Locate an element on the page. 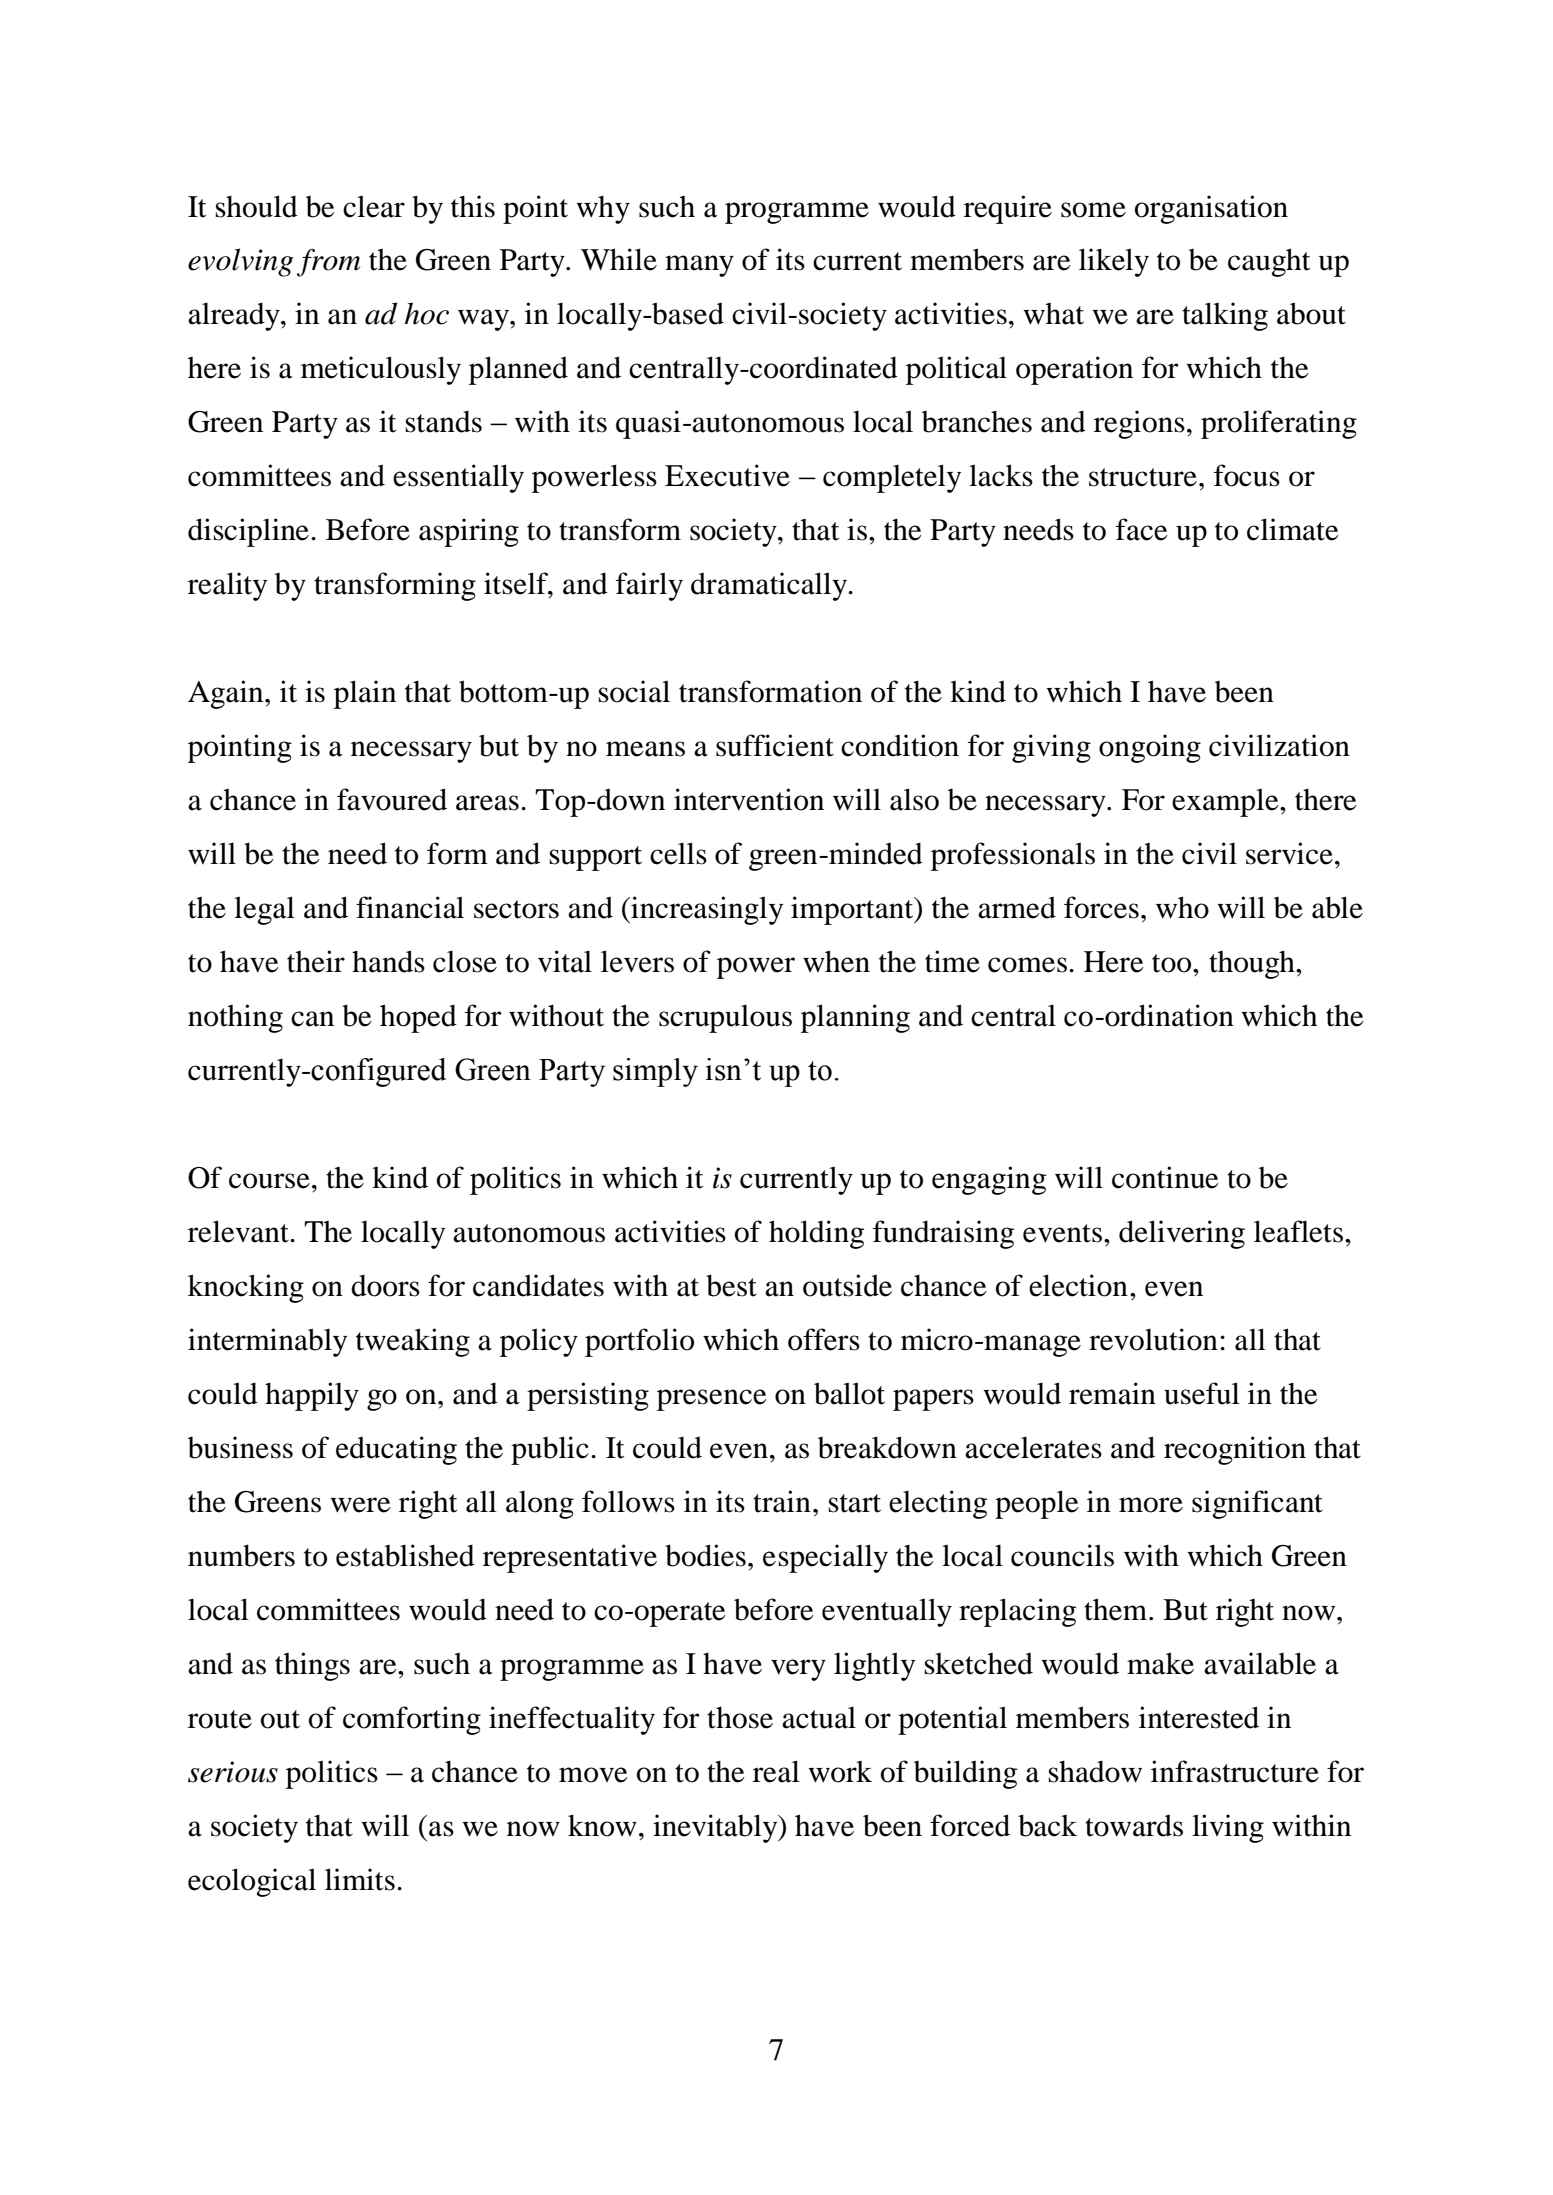 This document has height=2195, width=1553. hoped is located at coordinates (418, 1018).
